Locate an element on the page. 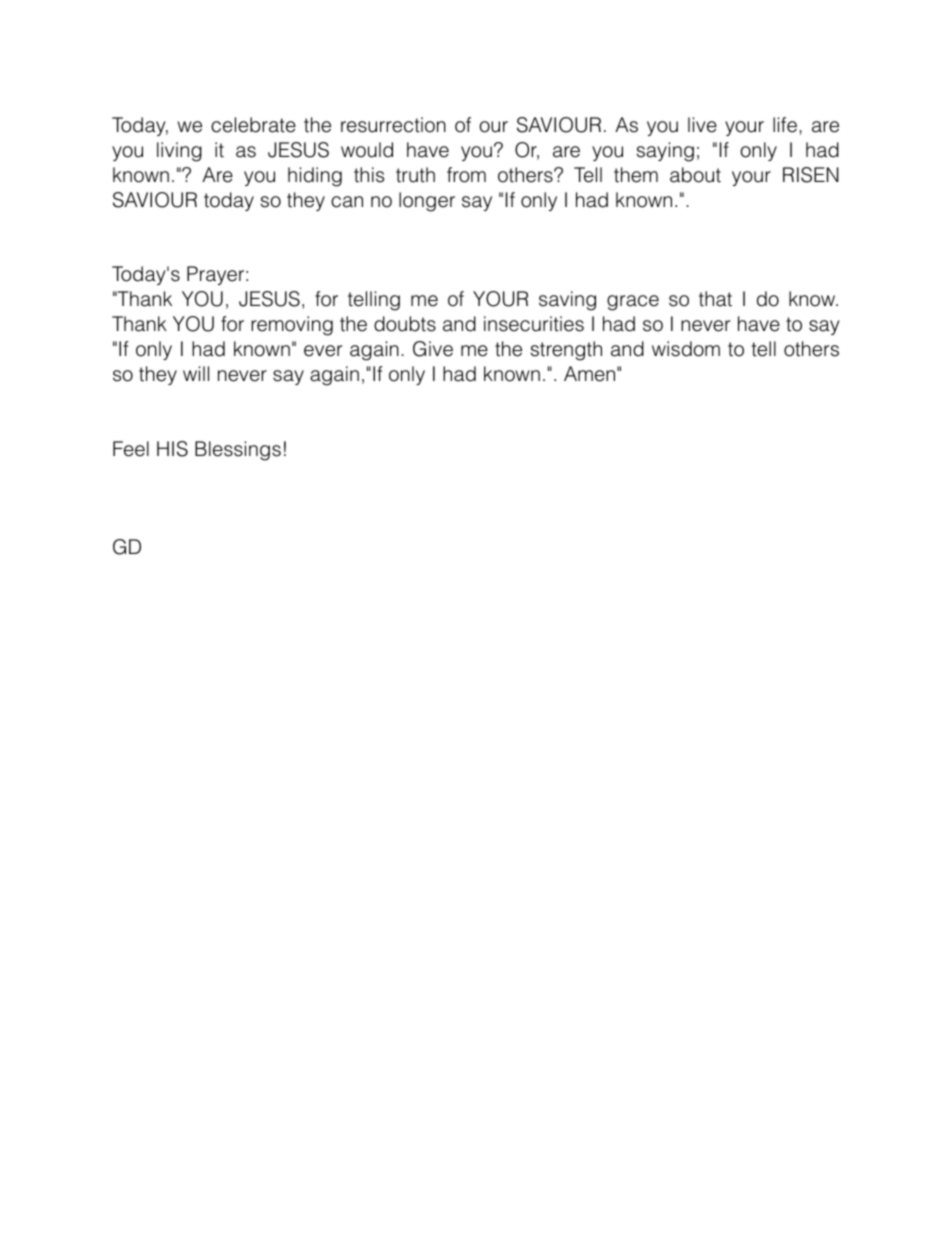 The image size is (952, 1233). longer is located at coordinates (427, 202).
